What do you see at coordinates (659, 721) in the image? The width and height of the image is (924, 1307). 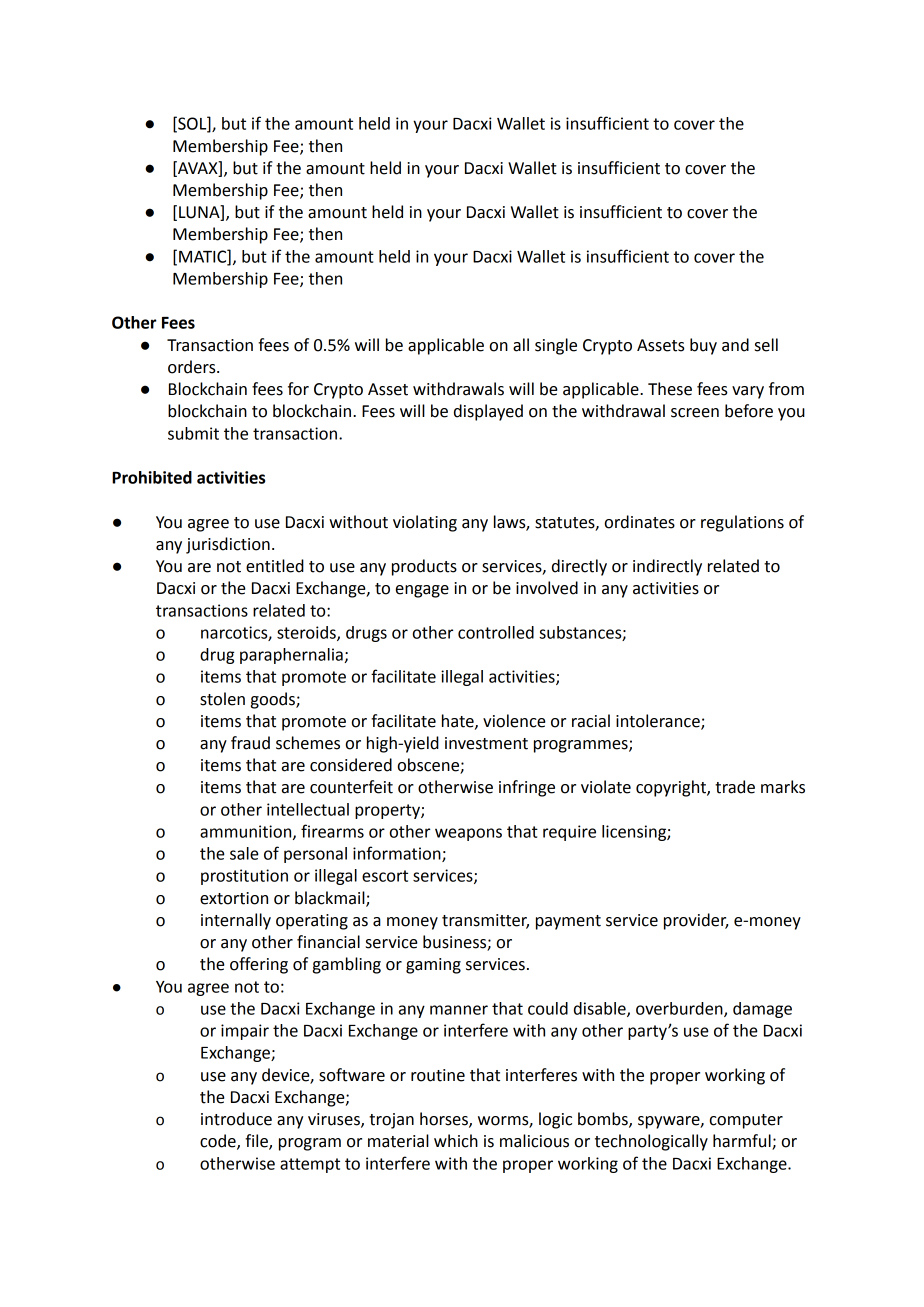 I see `intolerance` at bounding box center [659, 721].
